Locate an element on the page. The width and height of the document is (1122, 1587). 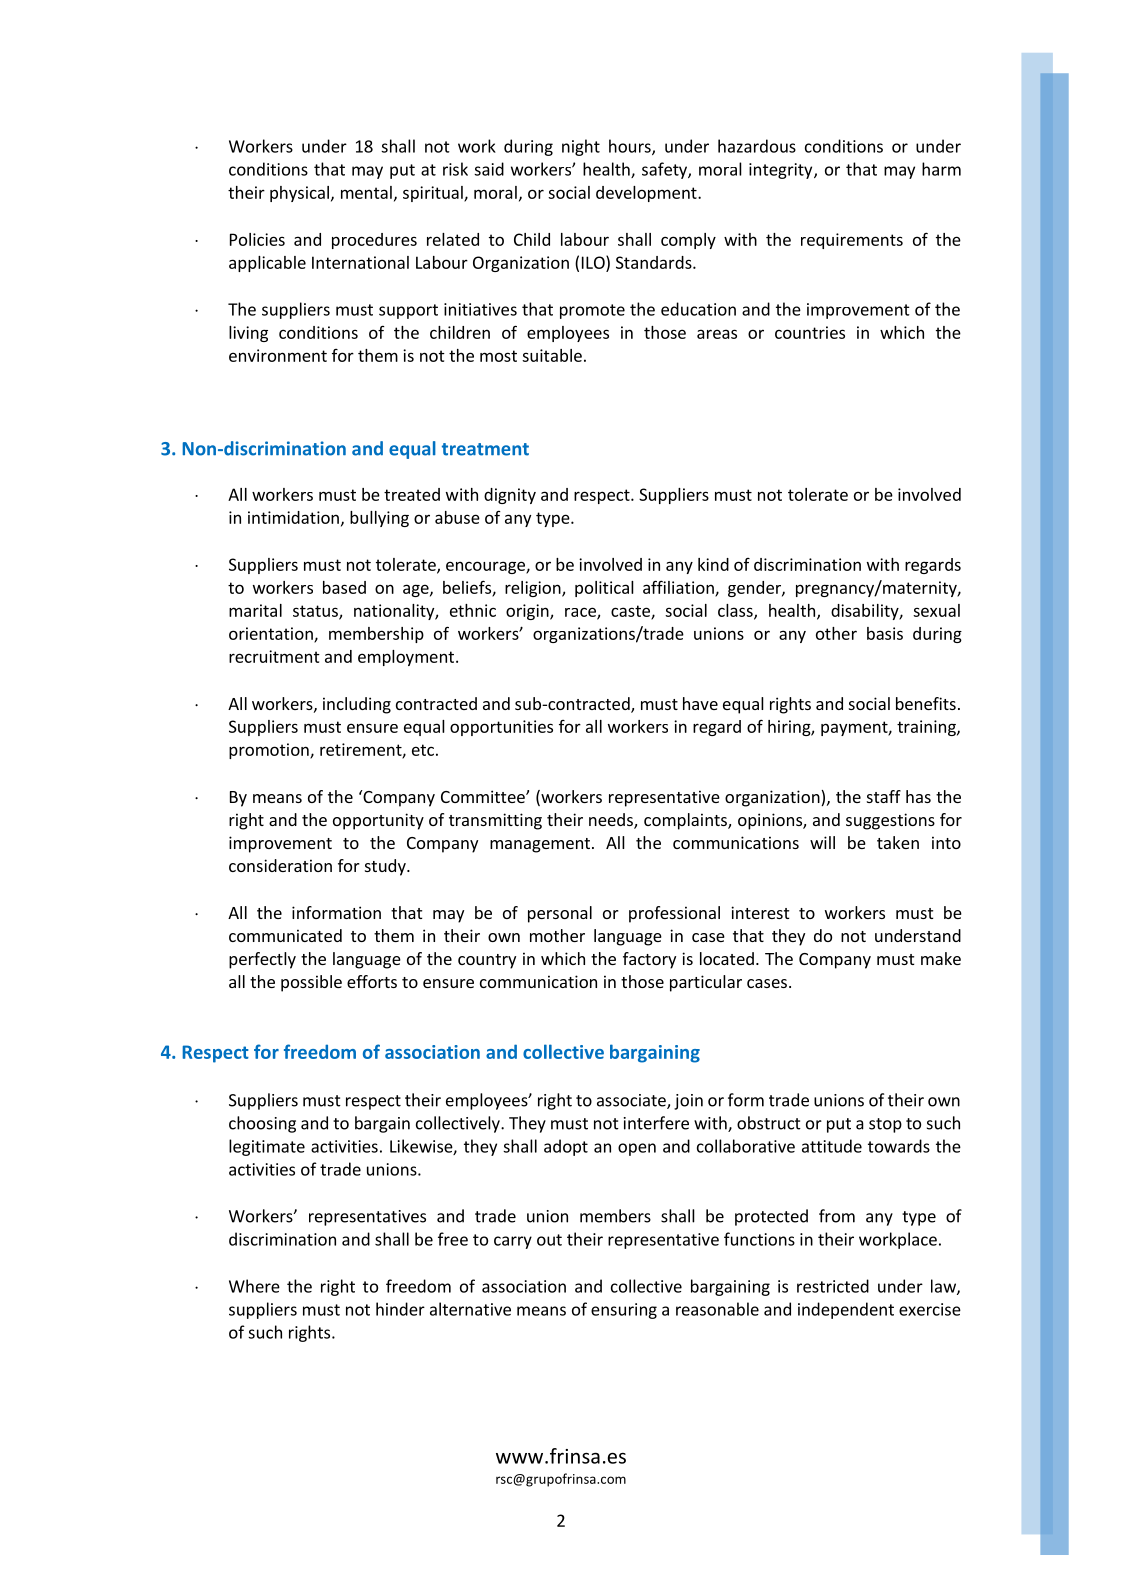
communicated is located at coordinates (285, 935).
